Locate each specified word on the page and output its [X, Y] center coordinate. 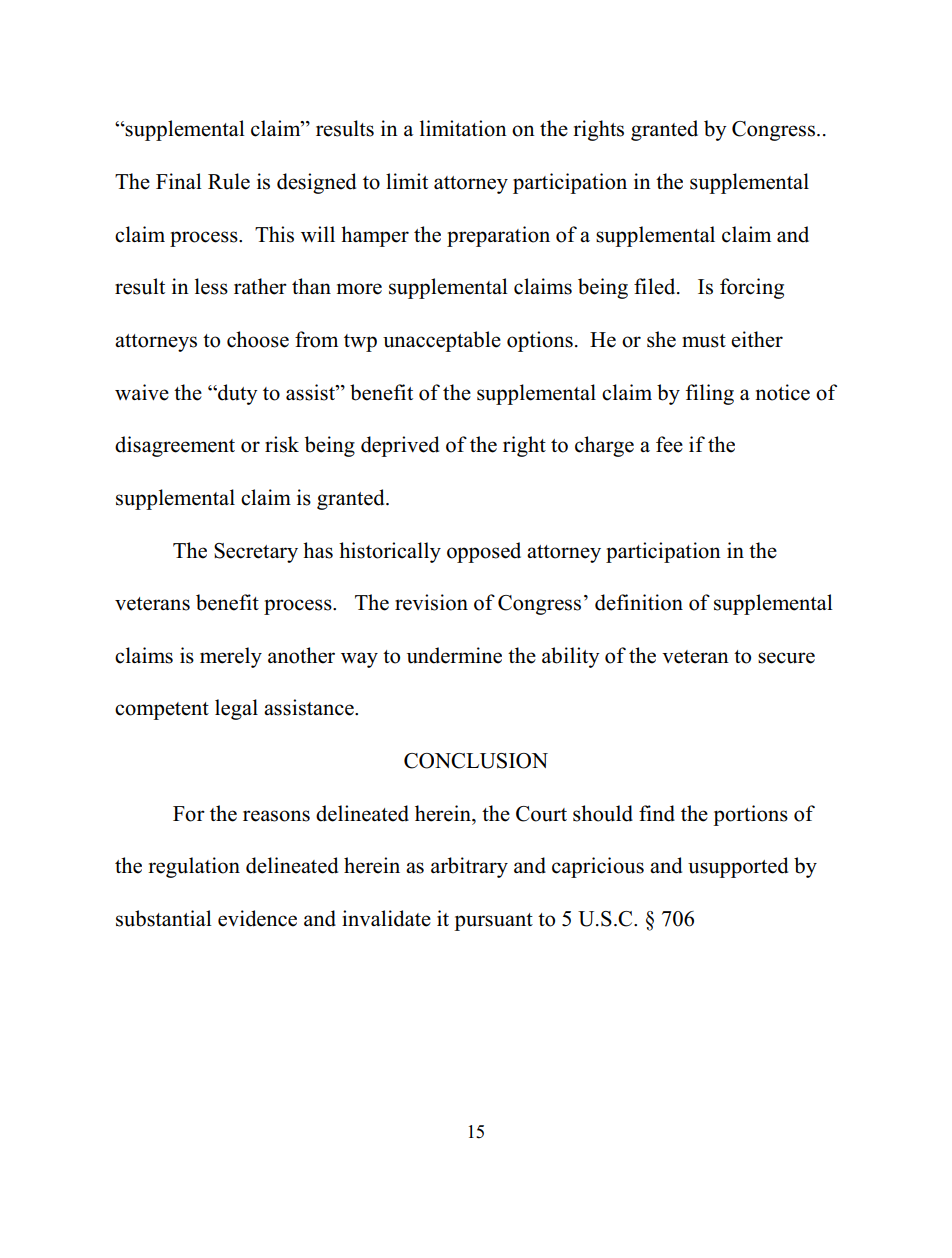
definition [639, 602]
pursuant [493, 922]
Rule [229, 181]
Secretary [256, 553]
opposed [484, 552]
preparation [498, 236]
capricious [598, 867]
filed [656, 286]
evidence [257, 918]
